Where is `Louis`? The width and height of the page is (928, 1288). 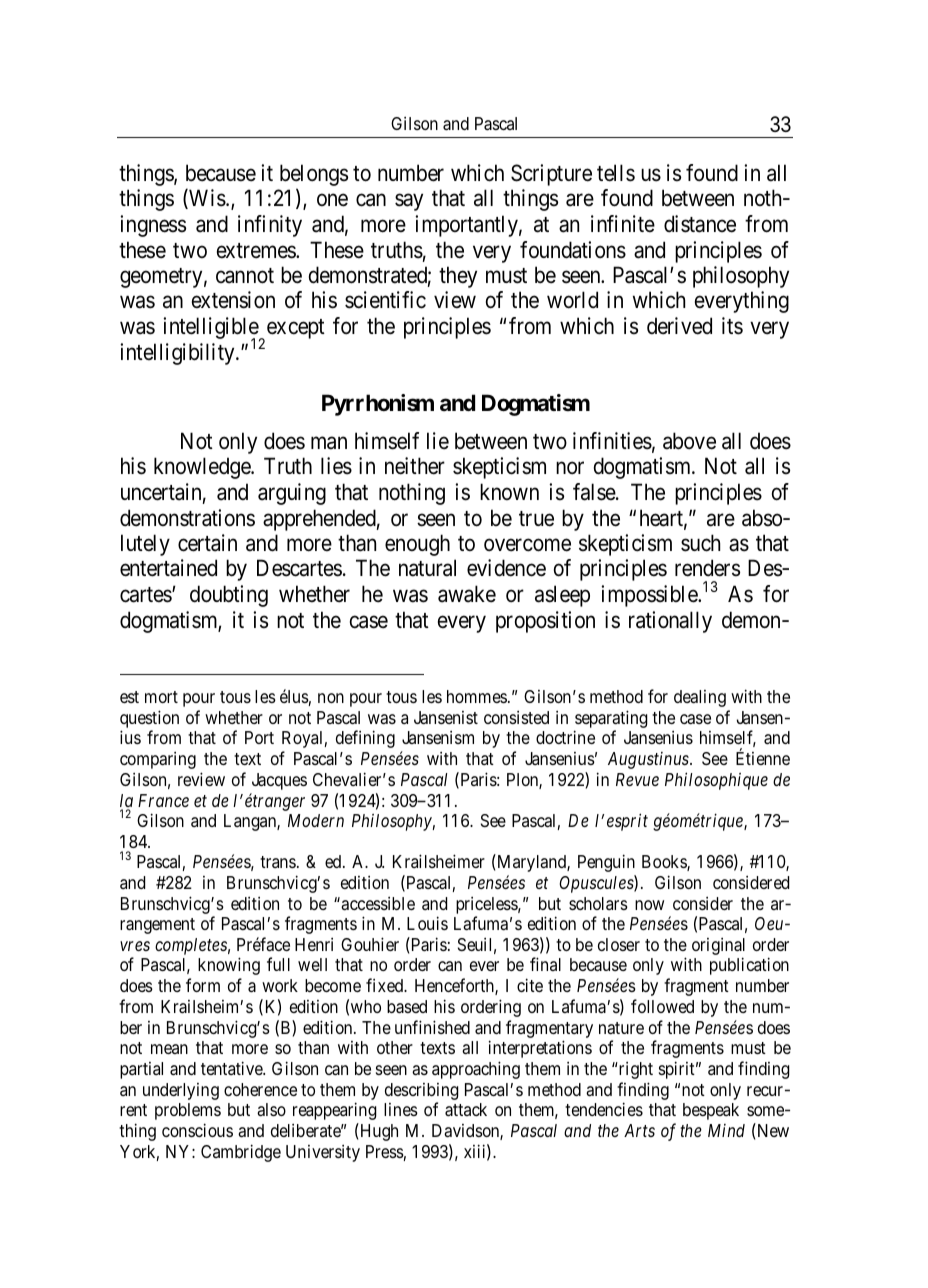 Louis is located at coordinates (427, 923).
